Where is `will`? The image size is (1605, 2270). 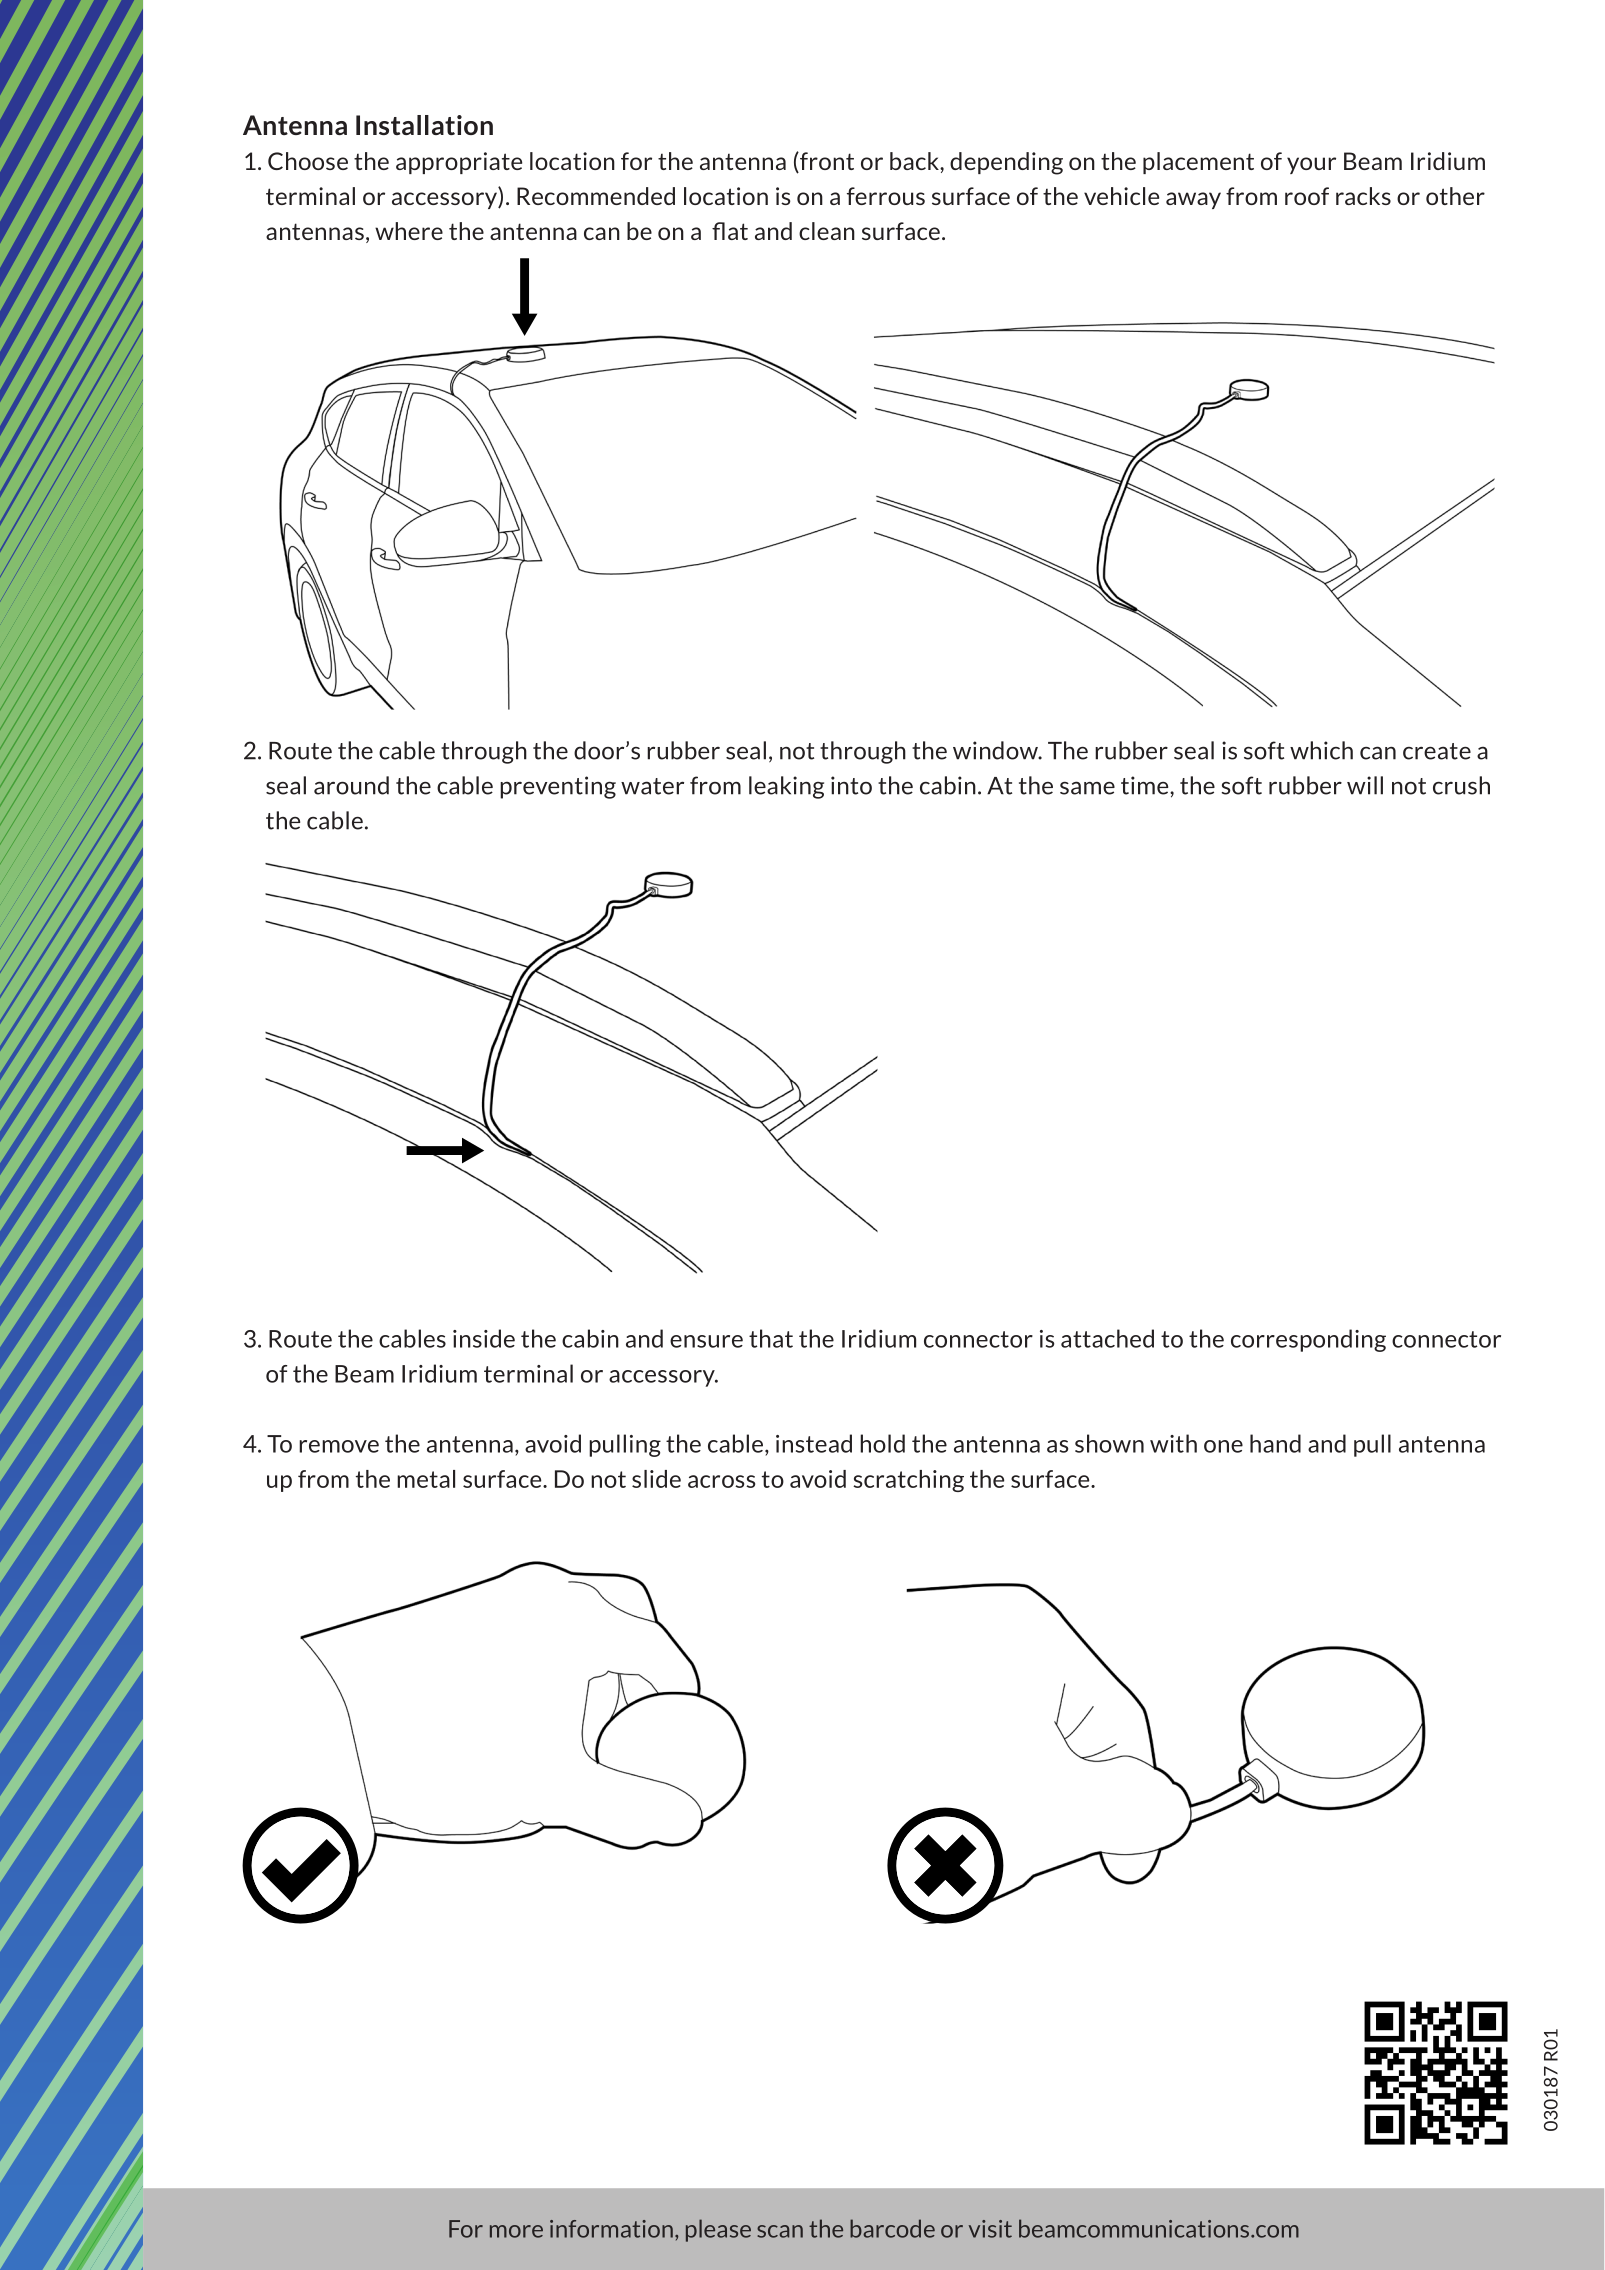
will is located at coordinates (1365, 785).
